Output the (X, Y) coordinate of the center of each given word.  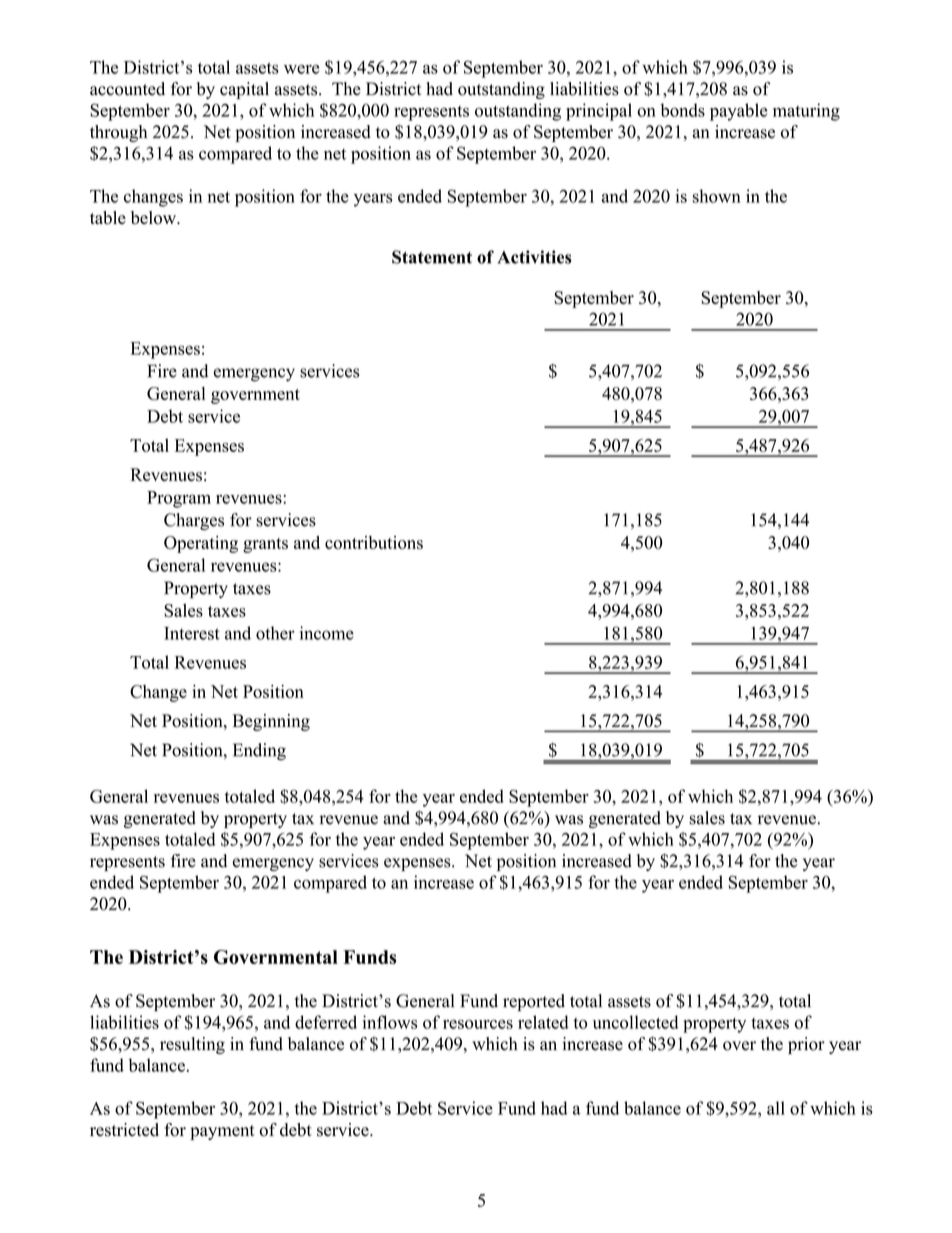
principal (599, 112)
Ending (259, 752)
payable (739, 112)
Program (179, 499)
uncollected (635, 1022)
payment (222, 1132)
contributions (374, 542)
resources (478, 1024)
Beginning (271, 722)
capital (244, 90)
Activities (534, 257)
